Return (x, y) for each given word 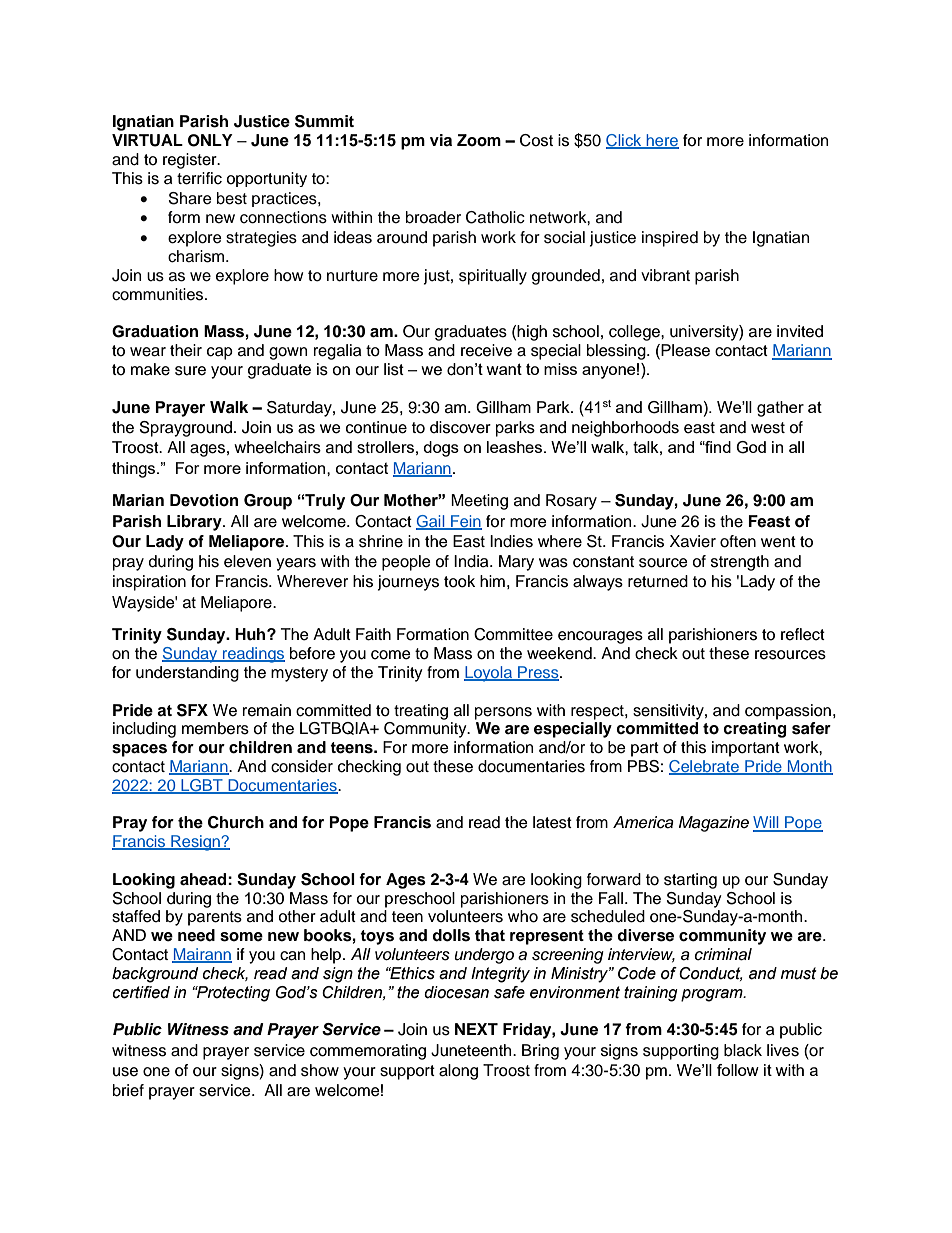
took (459, 581)
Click (625, 141)
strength (740, 563)
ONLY (210, 140)
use (125, 1072)
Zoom (479, 140)
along (458, 1072)
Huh (251, 634)
